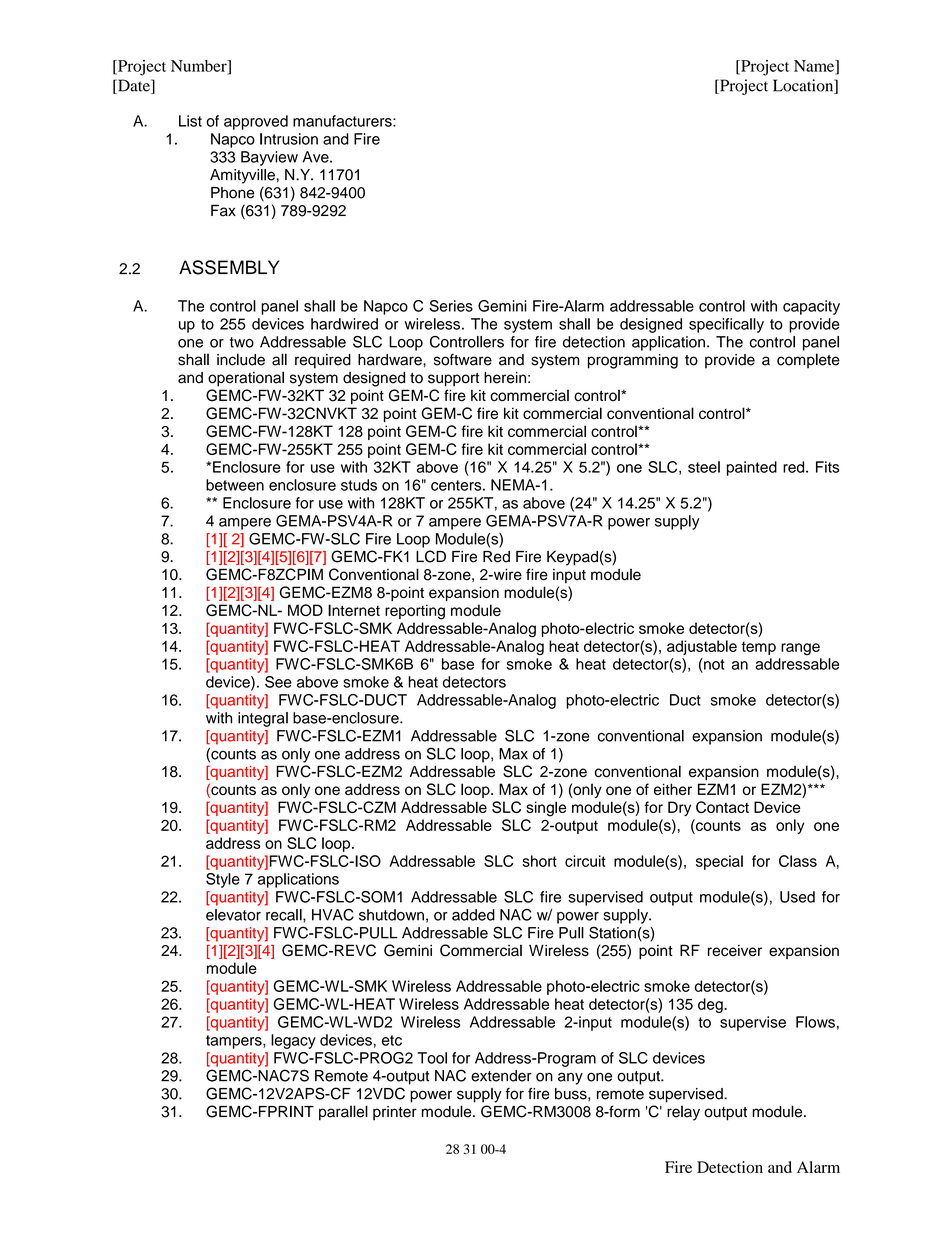  Describe the element at coordinates (726, 325) in the screenshot. I see `specifically` at that location.
